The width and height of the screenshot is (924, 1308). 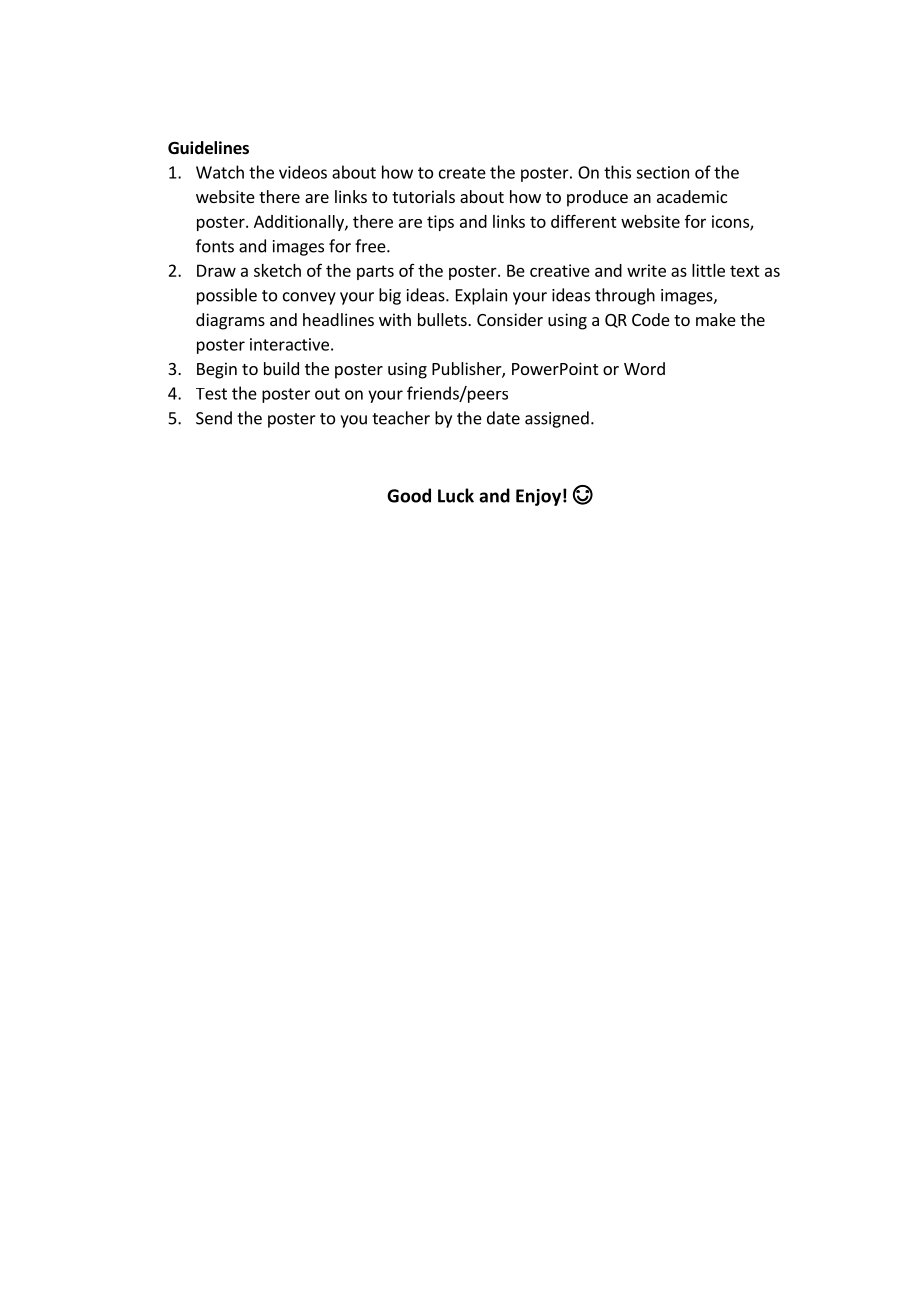 I want to click on Draw, so click(x=216, y=270).
